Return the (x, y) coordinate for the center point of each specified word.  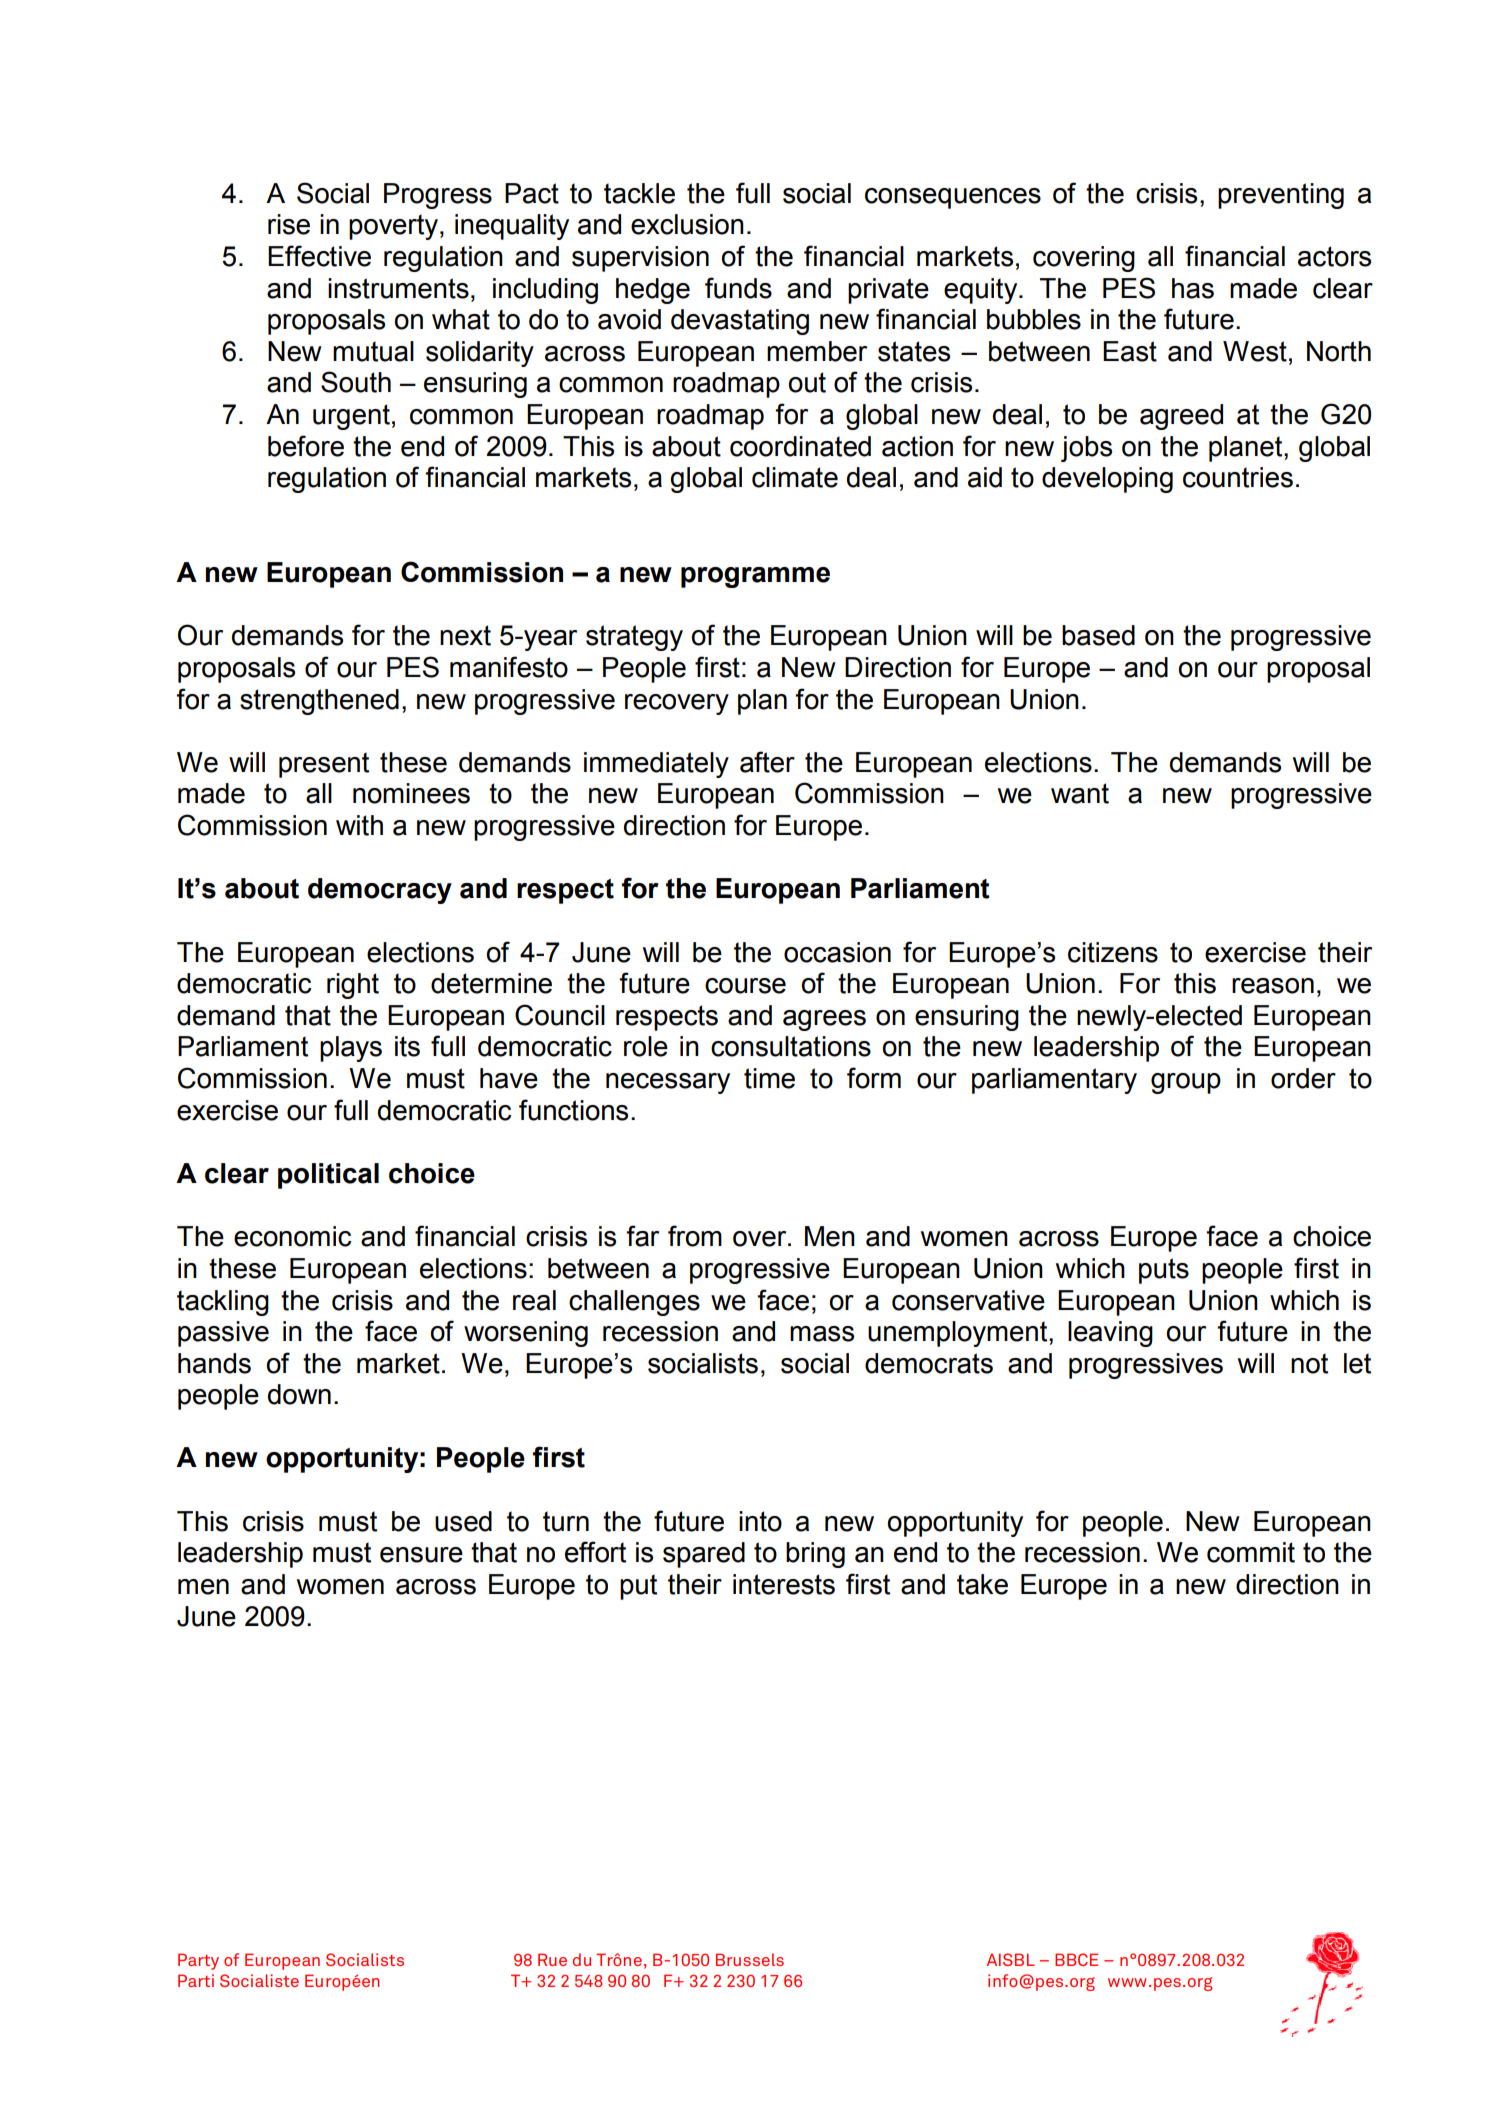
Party (198, 1961)
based (1098, 635)
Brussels (750, 1959)
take (982, 1584)
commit (1251, 1552)
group (1186, 1083)
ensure (421, 1555)
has (1193, 288)
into (760, 1521)
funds (738, 288)
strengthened (319, 702)
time (769, 1078)
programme (755, 577)
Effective (319, 256)
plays (351, 1049)
